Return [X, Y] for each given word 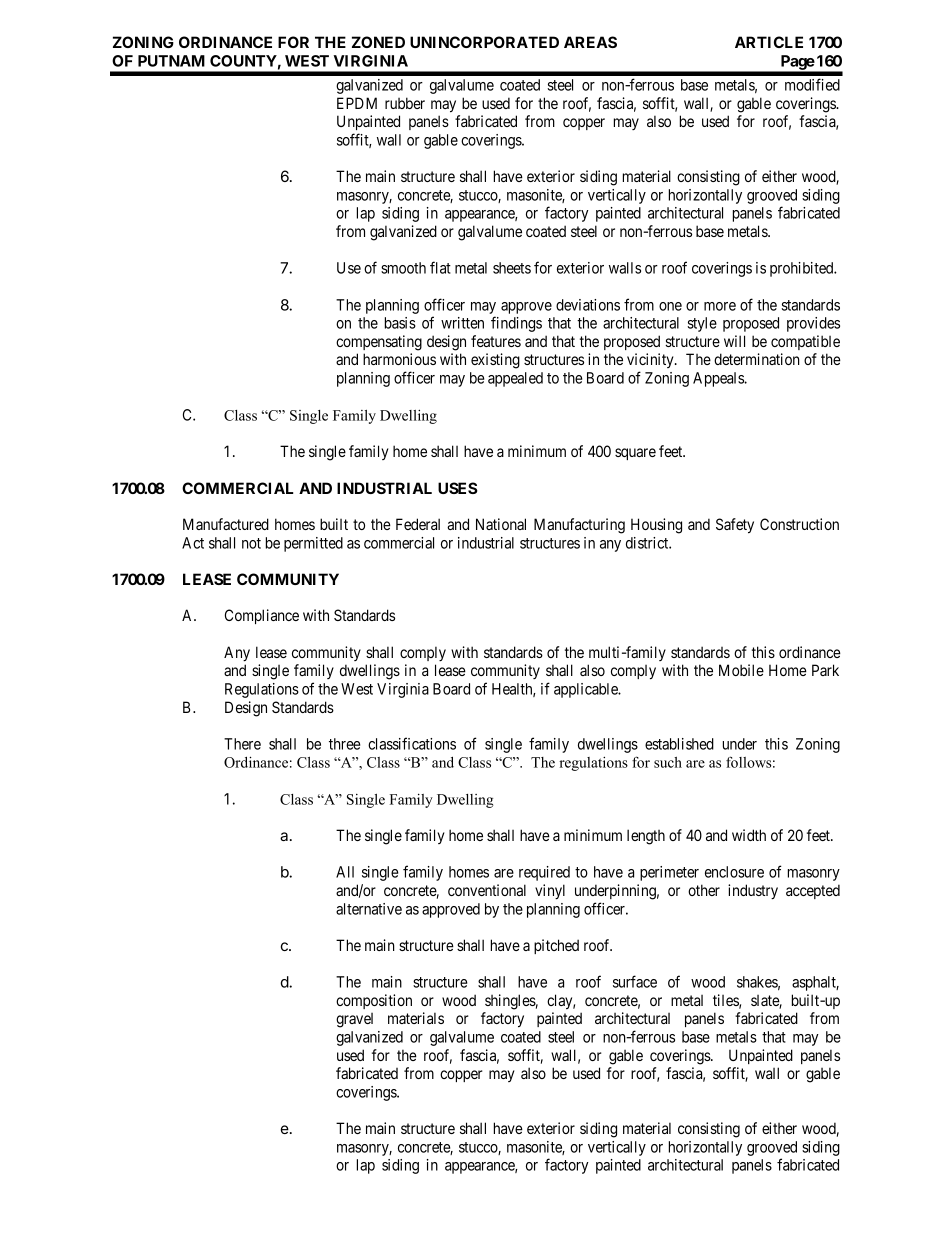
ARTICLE [769, 42]
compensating [379, 343]
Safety [735, 526]
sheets [512, 268]
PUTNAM [171, 61]
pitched [556, 946]
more [720, 306]
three [344, 744]
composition [374, 1001]
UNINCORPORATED [484, 42]
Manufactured [226, 524]
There [242, 744]
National [501, 524]
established [679, 744]
